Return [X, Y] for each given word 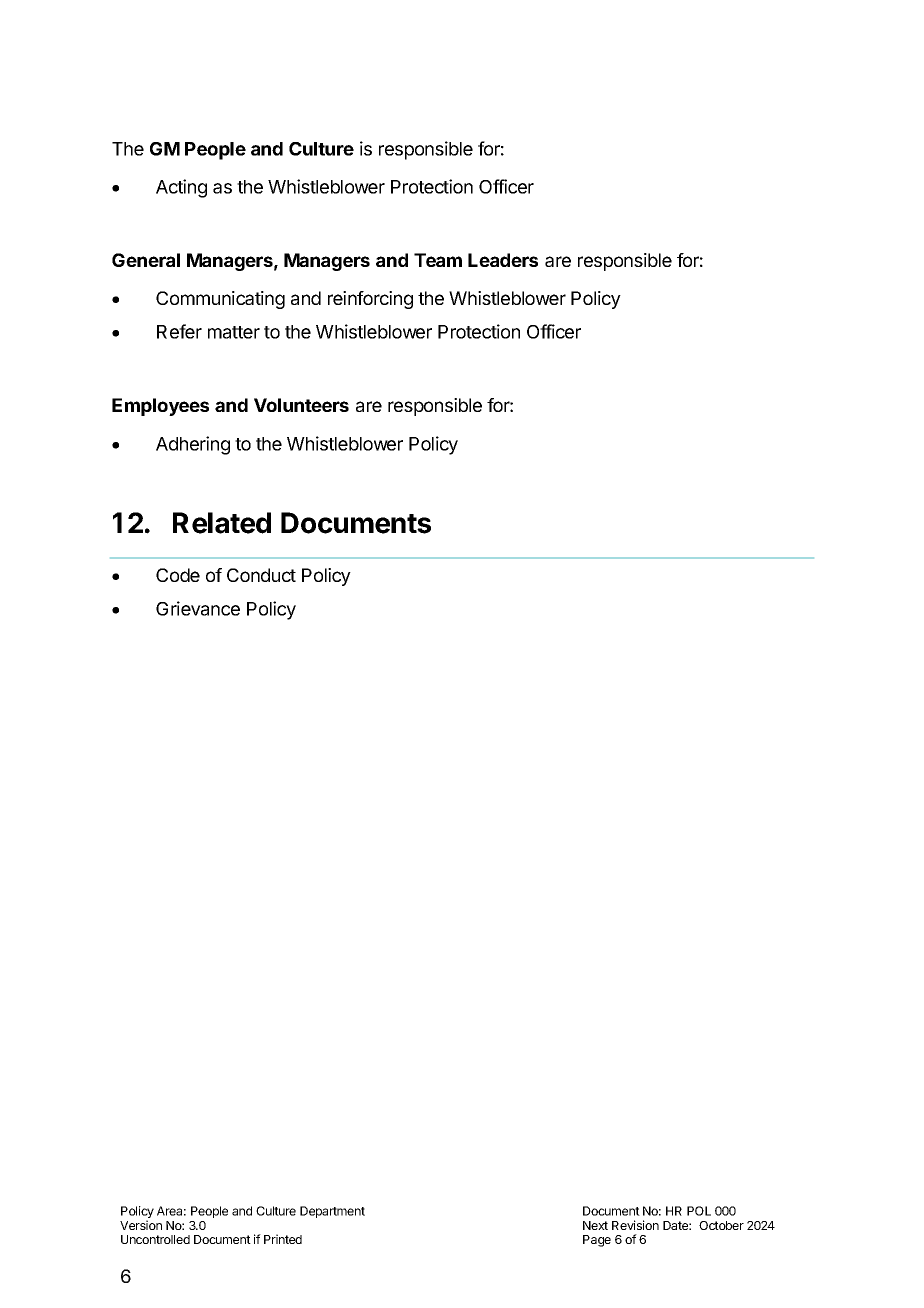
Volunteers [301, 405]
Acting [181, 188]
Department [332, 1212]
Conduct [261, 575]
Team [438, 260]
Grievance [198, 608]
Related [222, 523]
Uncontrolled [155, 1239]
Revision [635, 1225]
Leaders [503, 260]
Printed [283, 1239]
